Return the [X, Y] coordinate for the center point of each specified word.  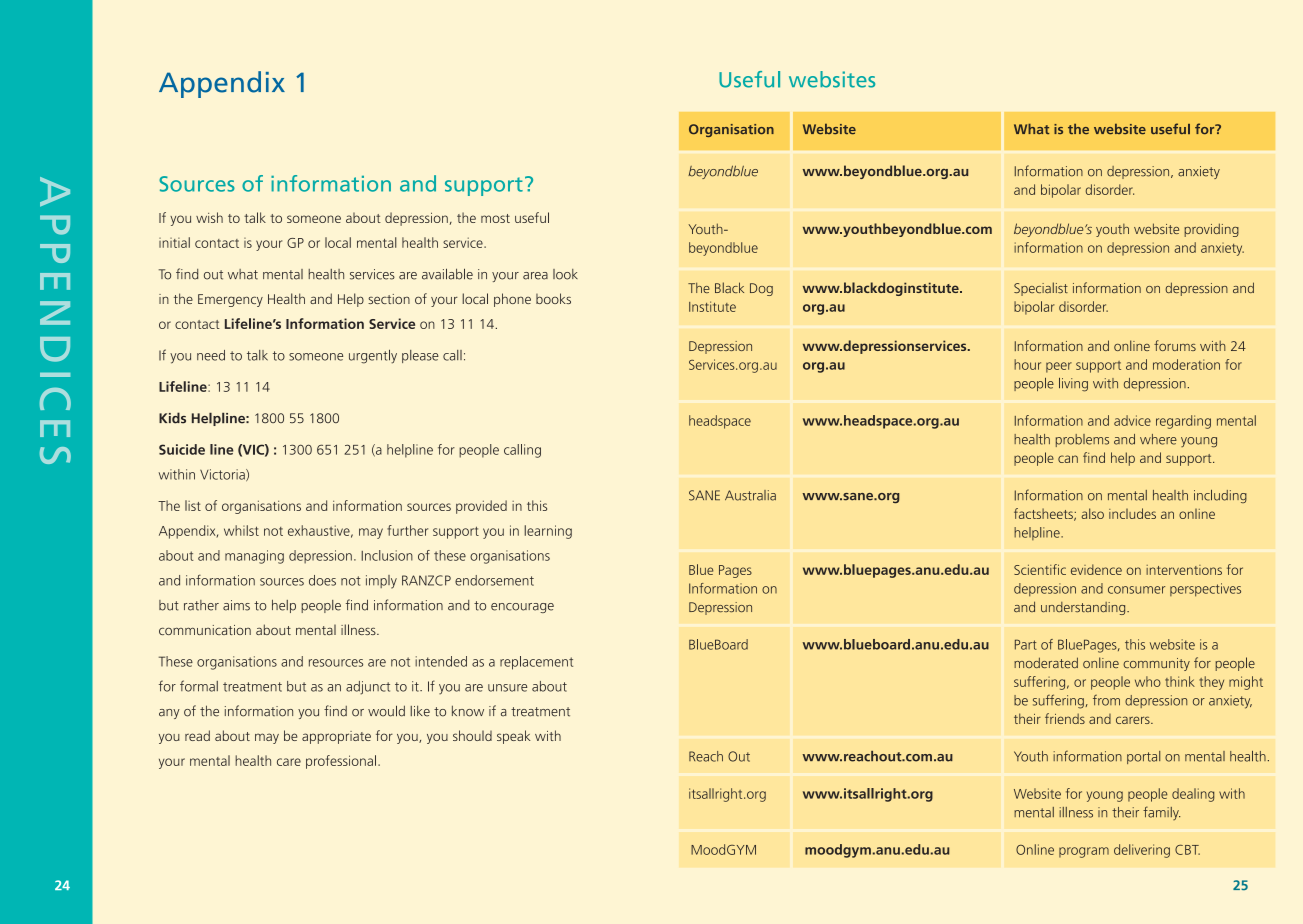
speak [513, 737]
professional [341, 762]
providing [1211, 230]
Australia [750, 495]
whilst [241, 530]
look [565, 274]
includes [1132, 513]
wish [209, 217]
